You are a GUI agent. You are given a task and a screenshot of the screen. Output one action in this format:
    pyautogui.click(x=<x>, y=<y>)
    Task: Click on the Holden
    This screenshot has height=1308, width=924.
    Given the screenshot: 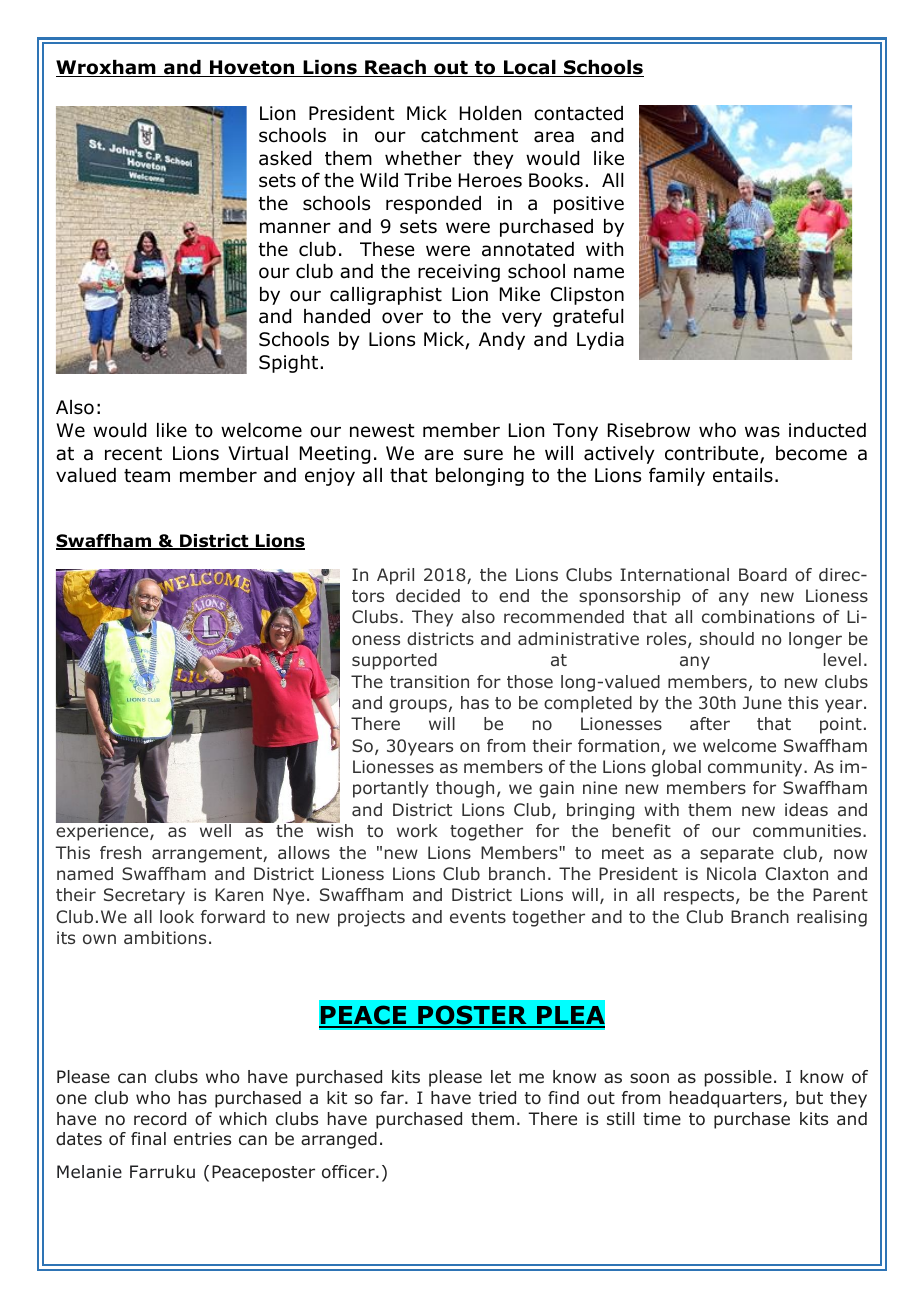 What is the action you would take?
    pyautogui.click(x=490, y=113)
